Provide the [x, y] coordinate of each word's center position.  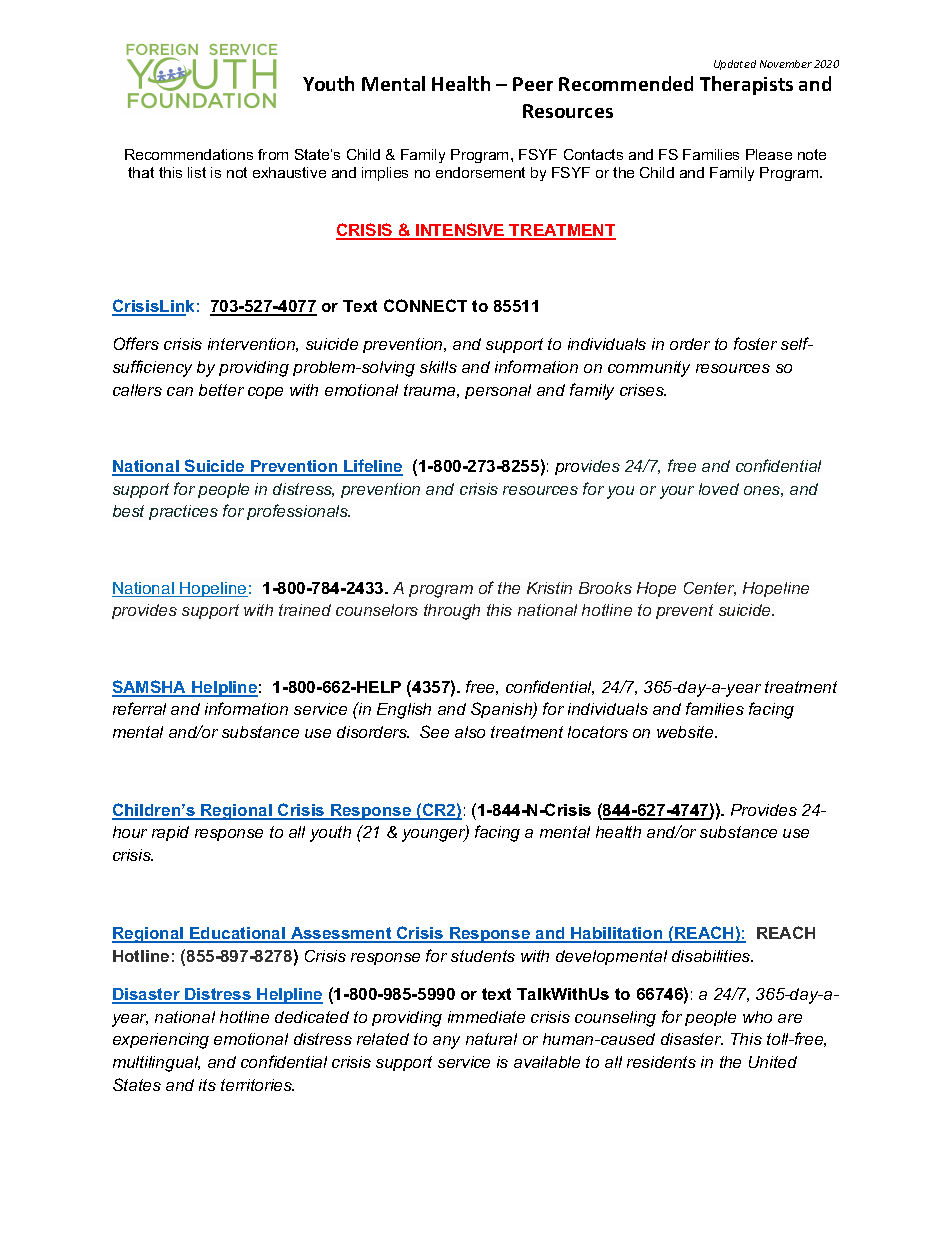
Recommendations [189, 154]
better [221, 390]
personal [498, 391]
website [686, 732]
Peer [533, 84]
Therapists [746, 85]
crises [643, 390]
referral [139, 708]
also [470, 732]
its [207, 1085]
